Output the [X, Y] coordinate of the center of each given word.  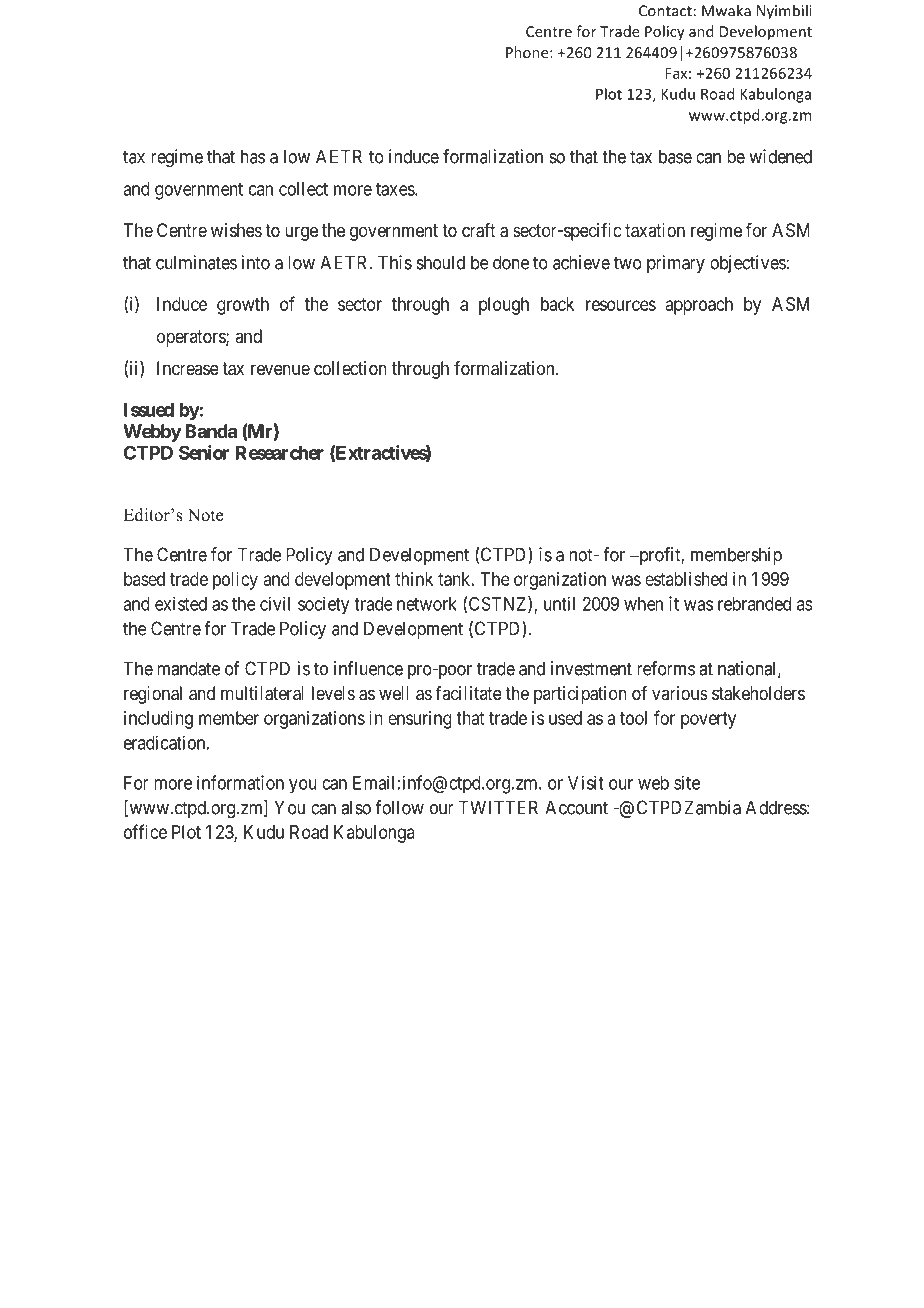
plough [504, 306]
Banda [211, 431]
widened [780, 156]
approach [699, 306]
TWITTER [498, 807]
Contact [665, 11]
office [145, 831]
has [253, 156]
